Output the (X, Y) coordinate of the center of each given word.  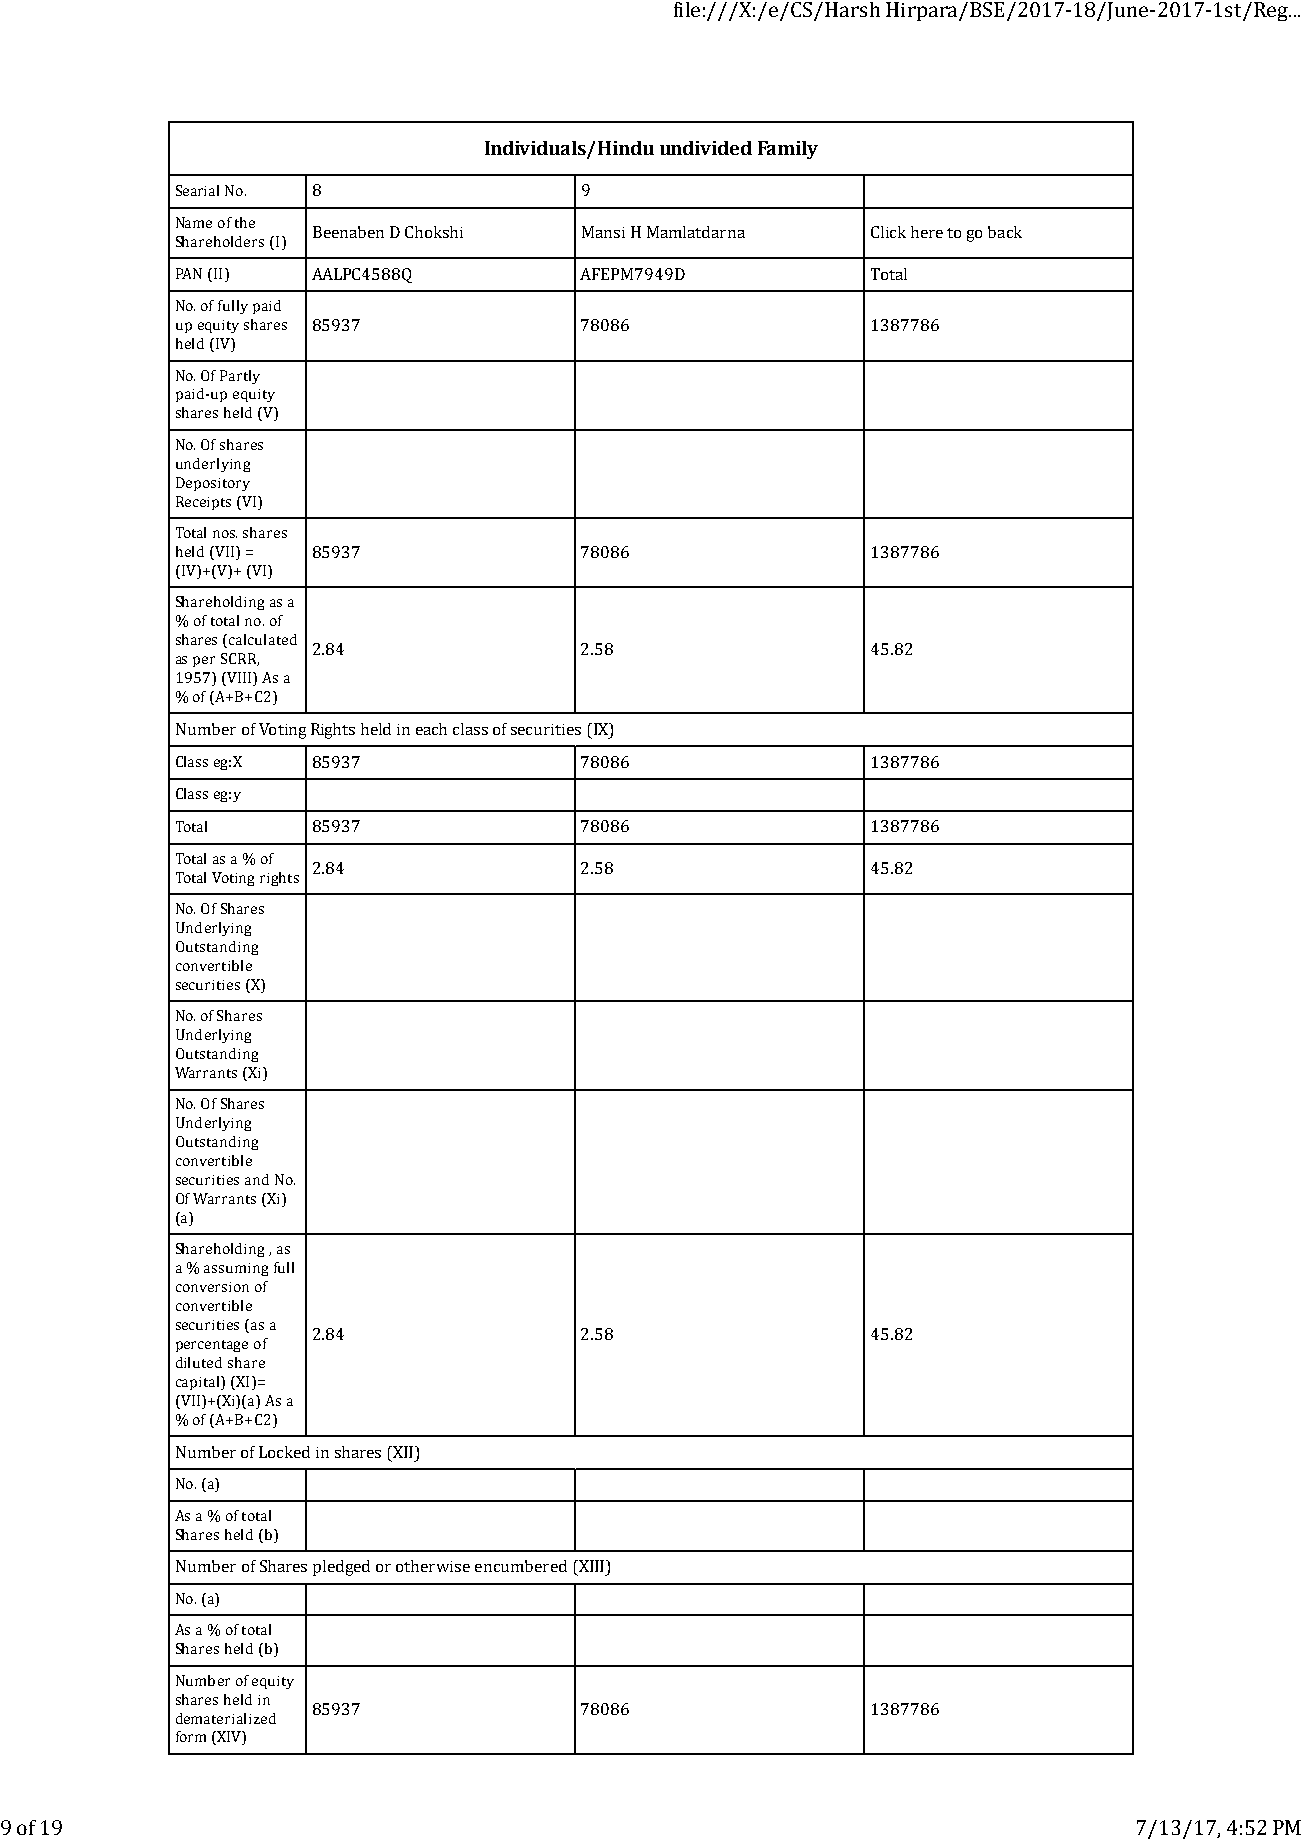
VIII (239, 679)
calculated (263, 639)
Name (194, 222)
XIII (590, 1567)
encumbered (521, 1566)
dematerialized (226, 1718)
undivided (706, 148)
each (431, 729)
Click (888, 232)
